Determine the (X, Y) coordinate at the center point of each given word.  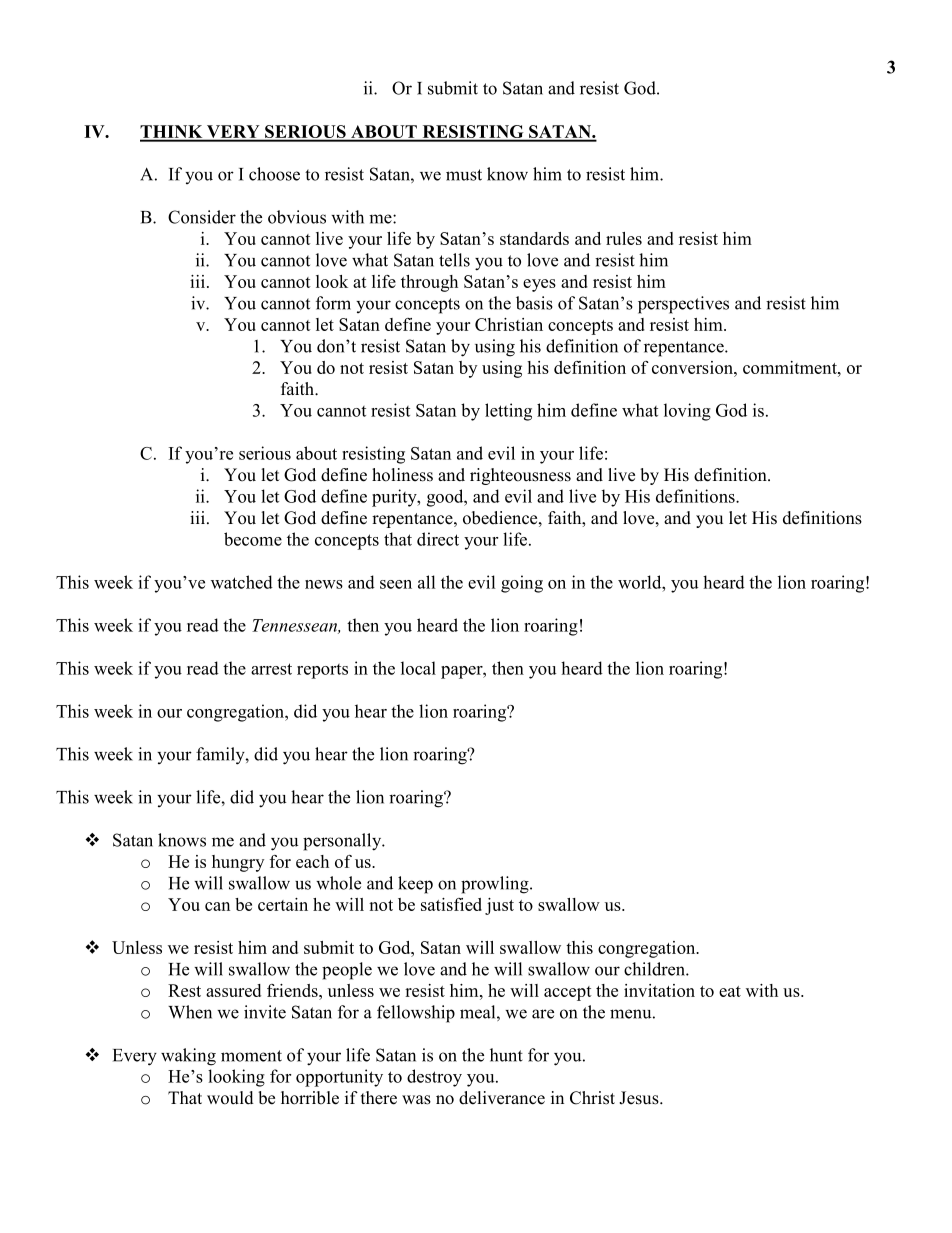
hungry (238, 863)
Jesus (640, 1098)
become (253, 539)
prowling (496, 885)
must (464, 175)
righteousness (520, 476)
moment (251, 1056)
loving (687, 412)
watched (242, 582)
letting (508, 412)
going (522, 584)
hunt (506, 1055)
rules (624, 238)
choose (274, 174)
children (655, 969)
